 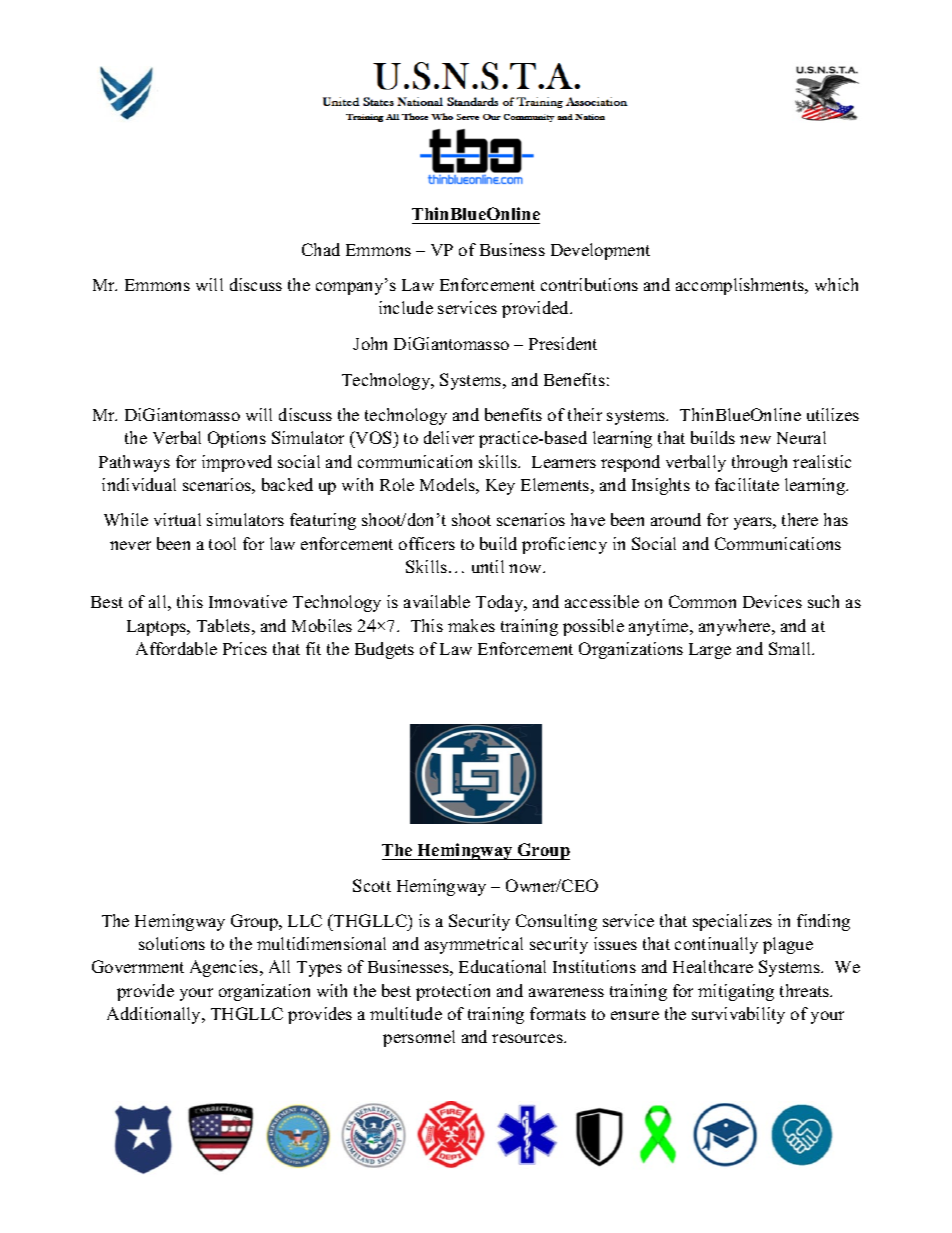 I want to click on virtual, so click(x=177, y=519).
